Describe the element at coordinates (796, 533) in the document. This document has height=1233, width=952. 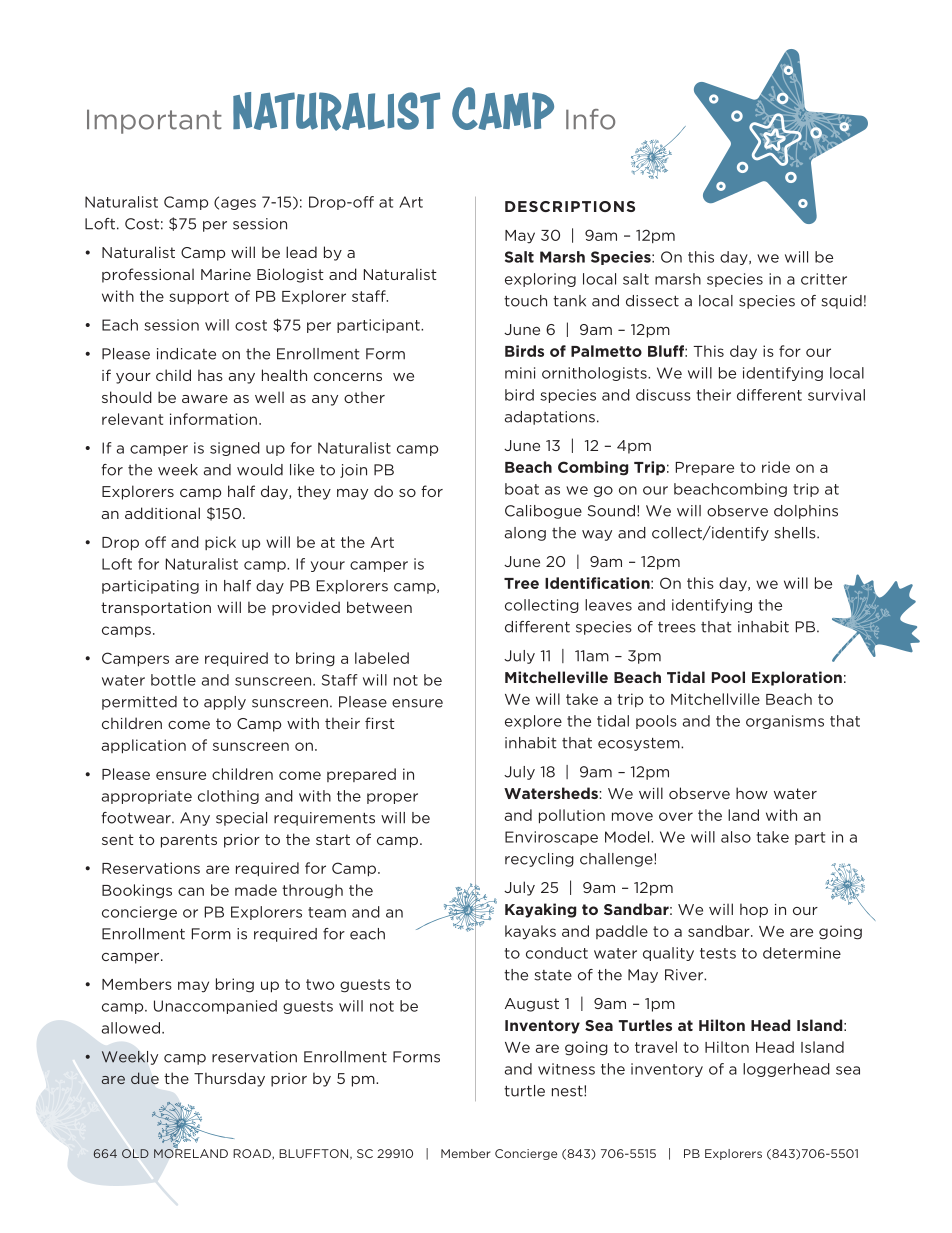
I see `shells` at that location.
